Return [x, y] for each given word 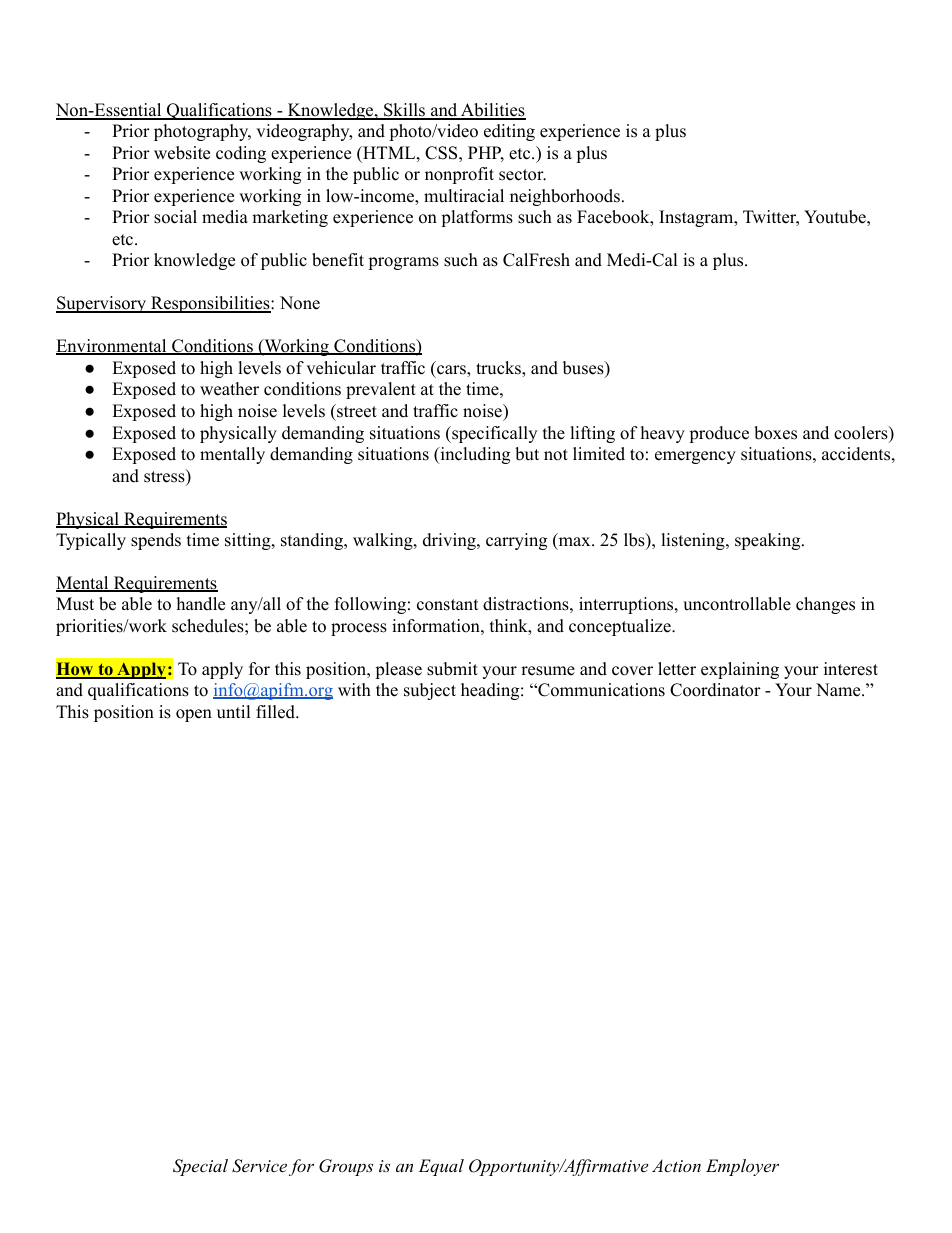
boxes [775, 433]
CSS [441, 153]
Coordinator [715, 690]
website [182, 153]
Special [200, 1167]
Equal [441, 1167]
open [194, 715]
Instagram [697, 218]
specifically [493, 434]
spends [156, 541]
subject [430, 691]
